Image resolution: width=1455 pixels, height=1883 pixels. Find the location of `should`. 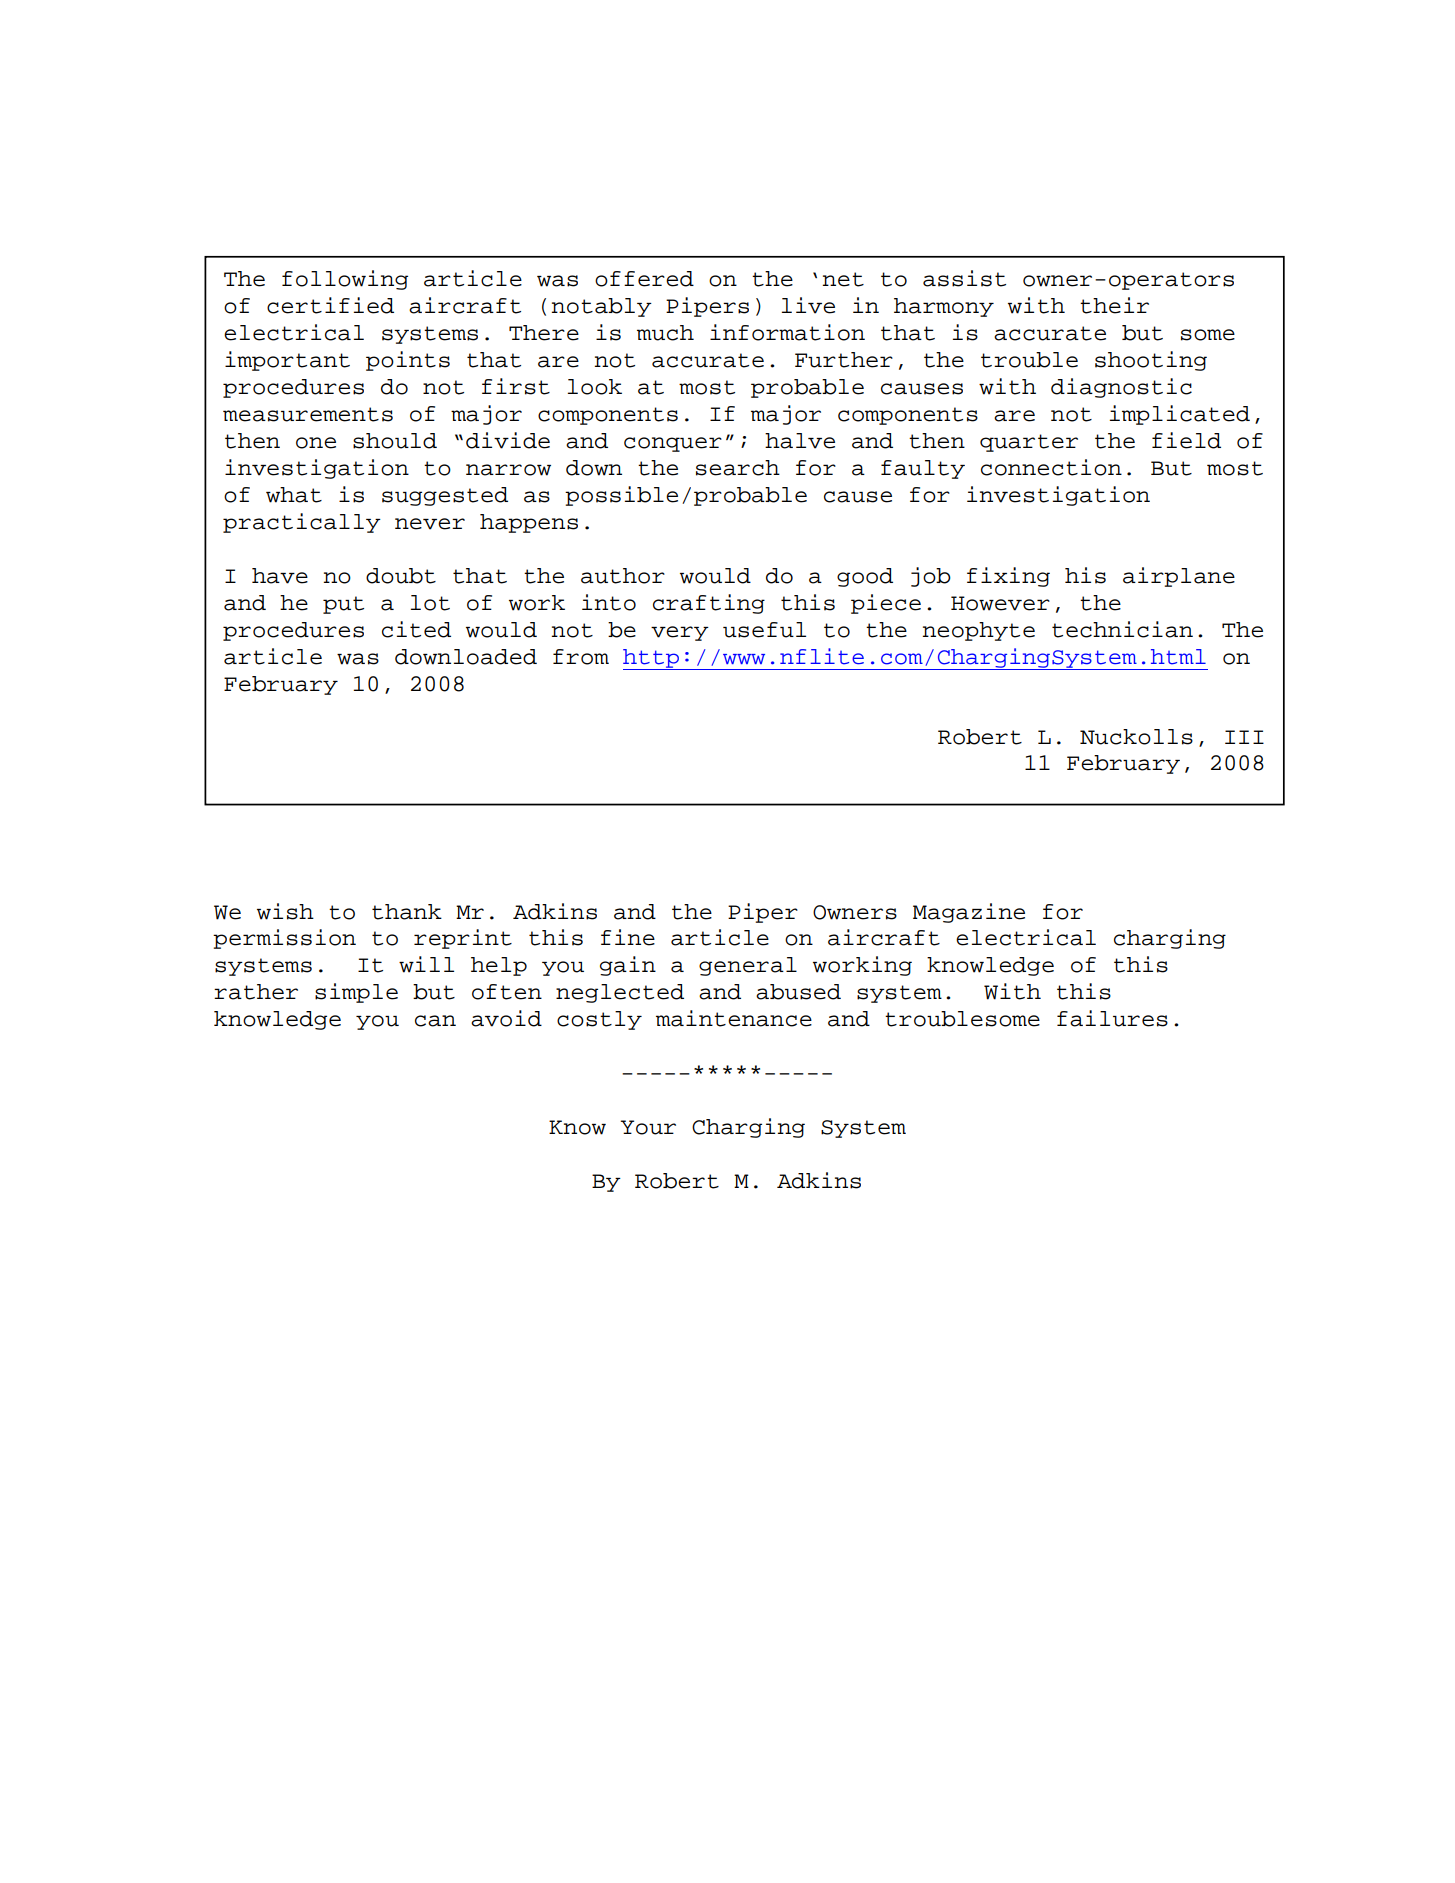

should is located at coordinates (395, 441).
